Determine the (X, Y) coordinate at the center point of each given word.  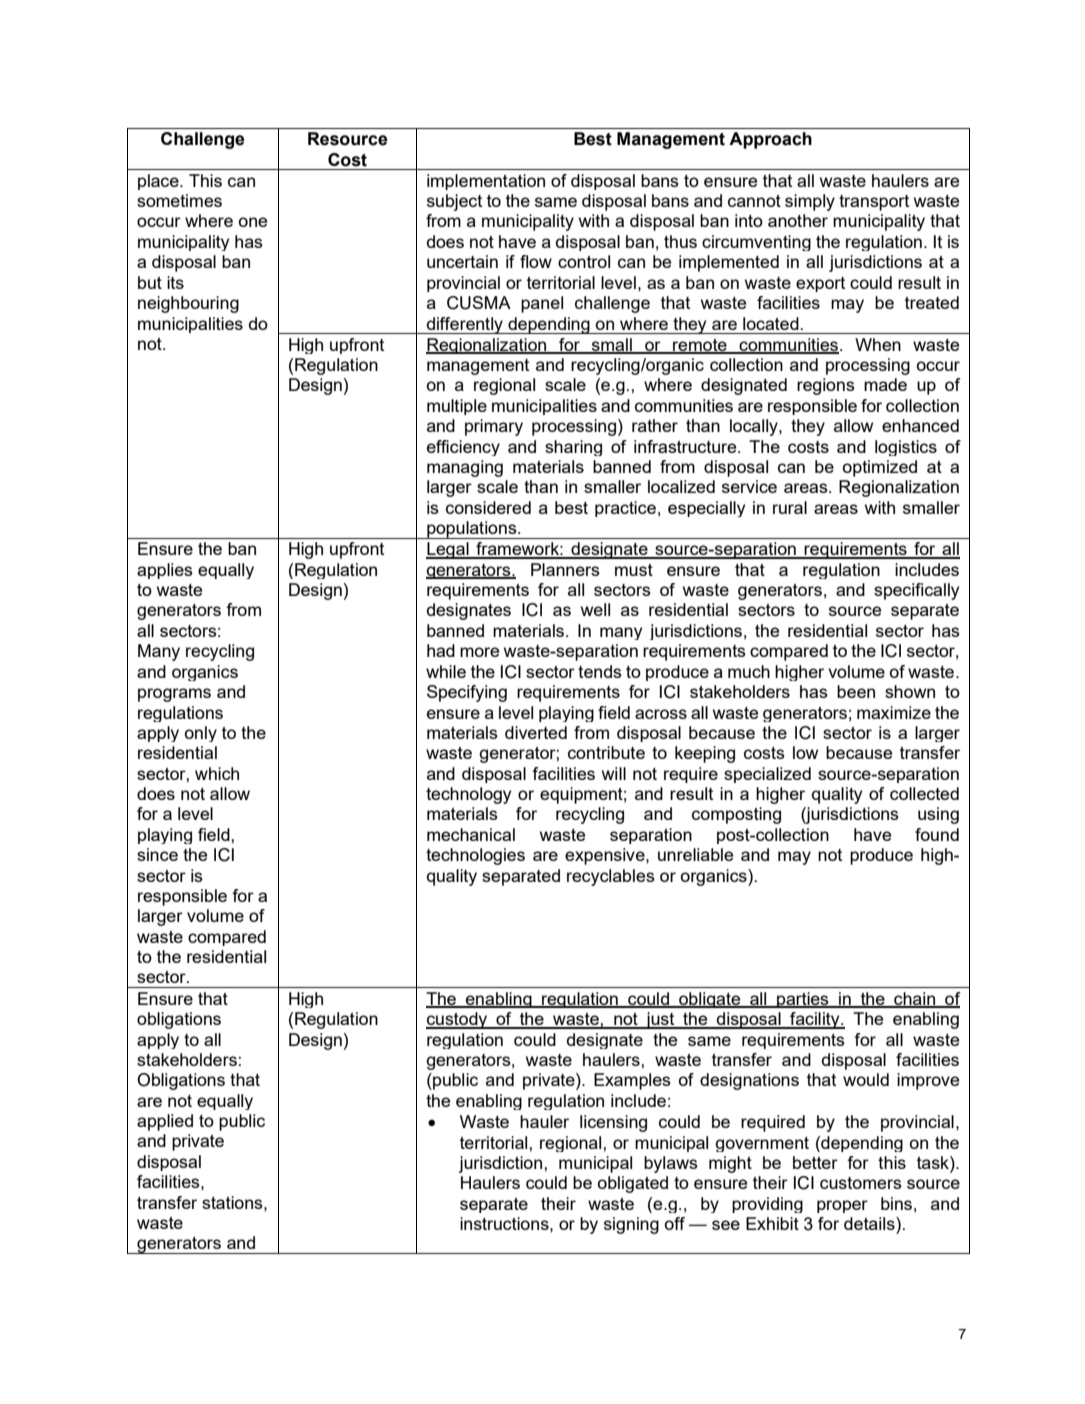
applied (165, 1122)
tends (600, 671)
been (856, 691)
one (253, 222)
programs (174, 695)
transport (874, 203)
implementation (486, 182)
